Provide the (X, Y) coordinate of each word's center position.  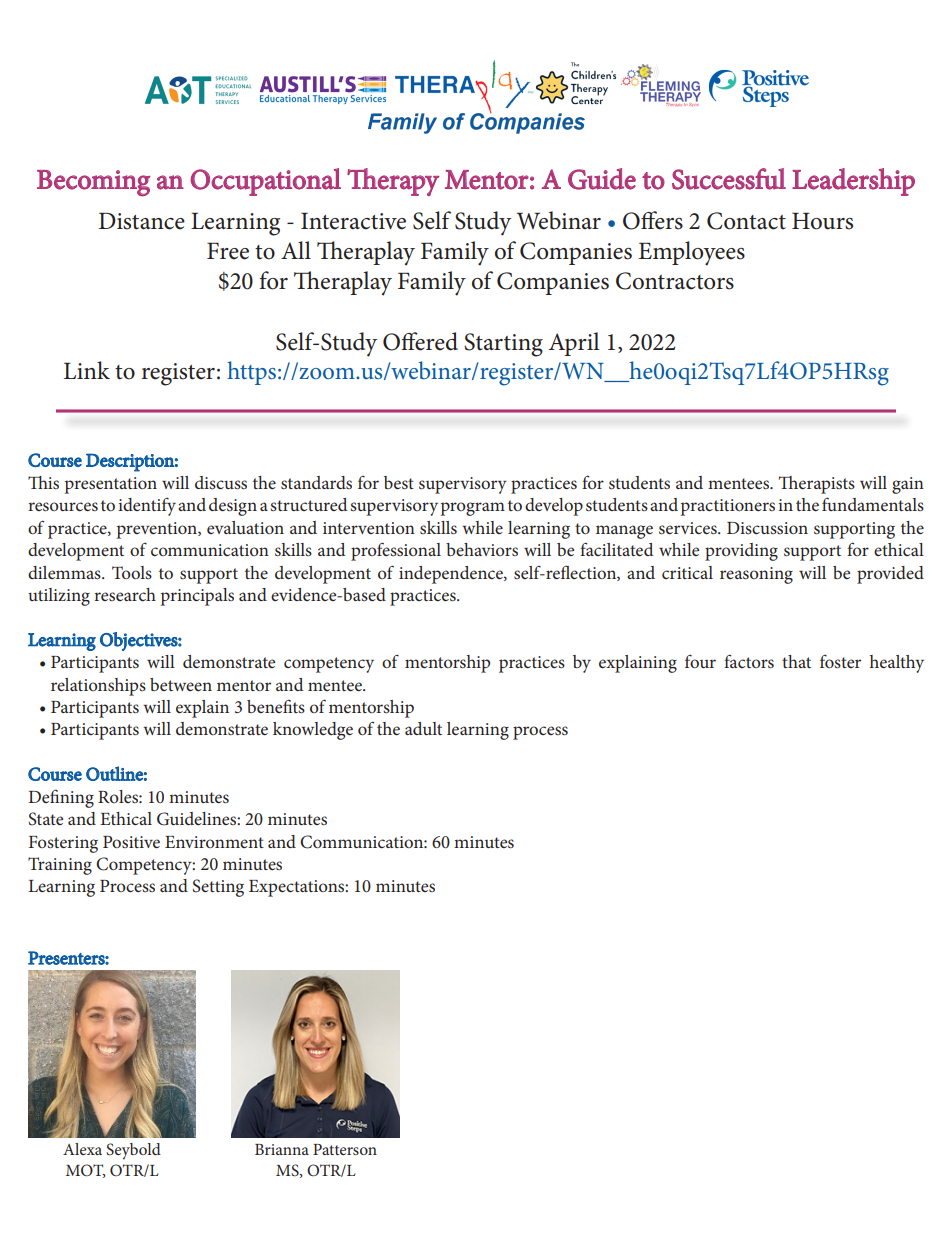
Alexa (82, 1149)
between (181, 684)
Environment (214, 842)
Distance (142, 221)
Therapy (393, 182)
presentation (111, 485)
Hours (822, 221)
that (796, 661)
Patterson (345, 1149)
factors (749, 661)
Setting (218, 888)
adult (423, 728)
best (399, 482)
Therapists (817, 485)
